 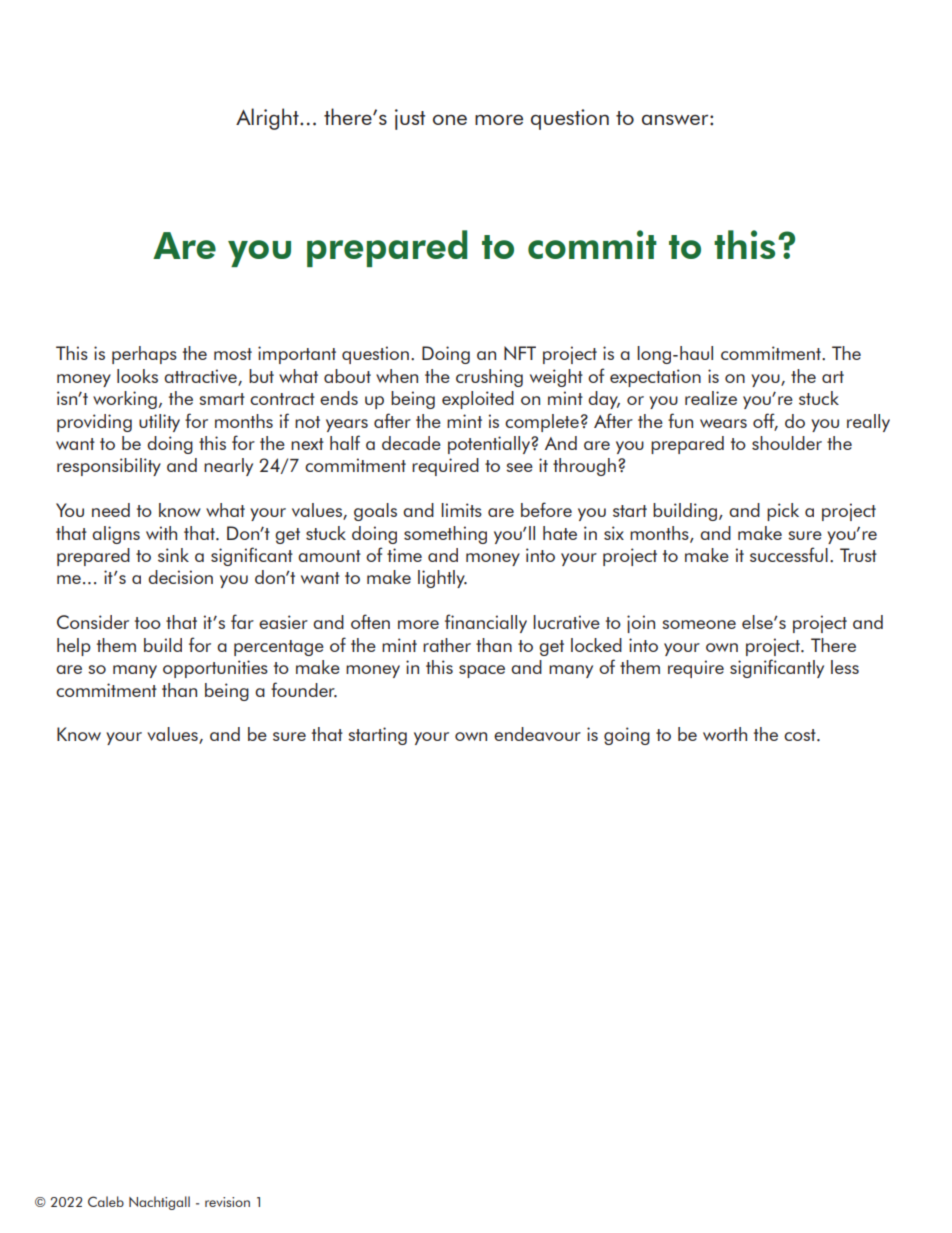 I want to click on opportunities, so click(x=215, y=669).
